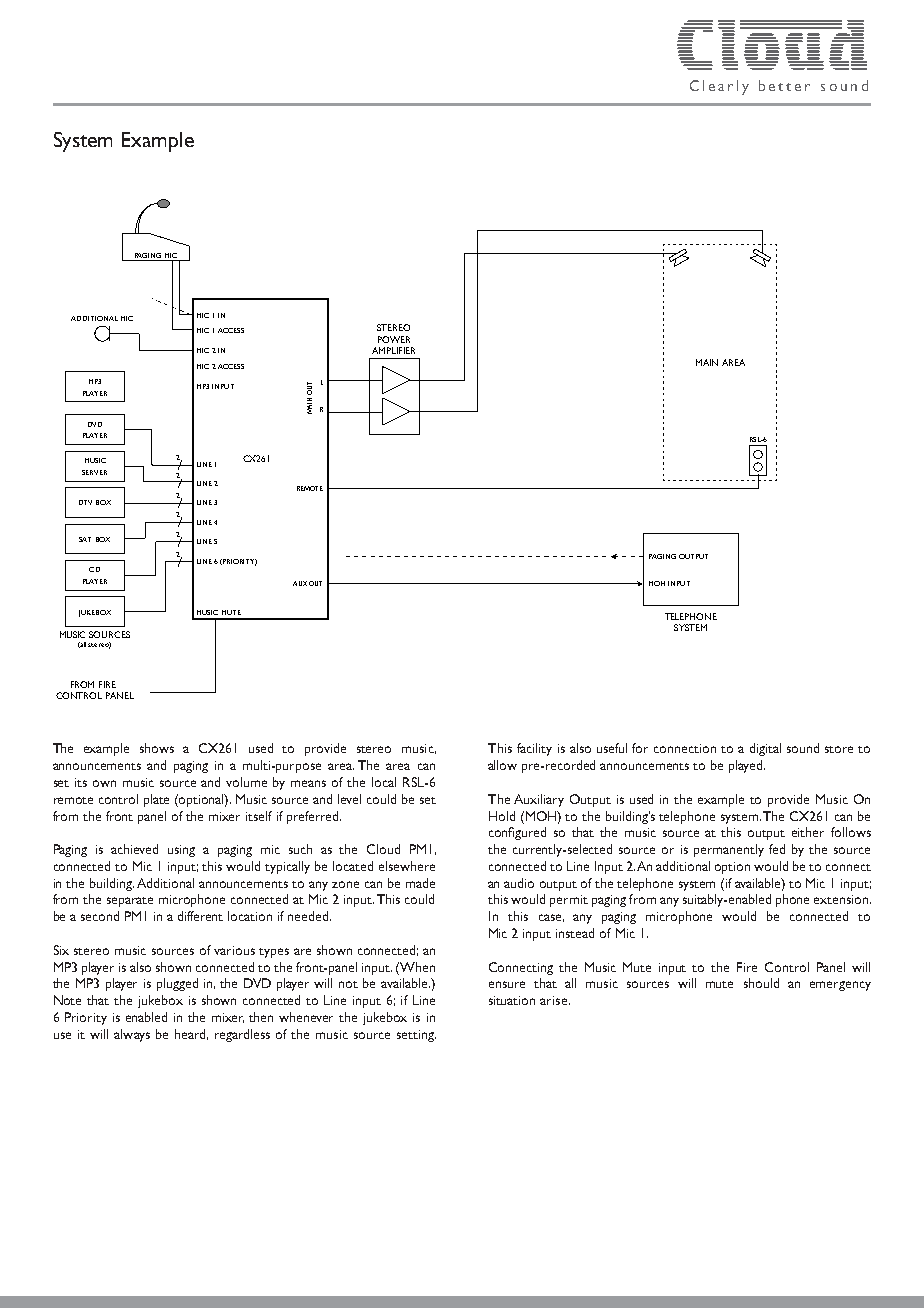  I want to click on AMPLIFIER, so click(393, 350).
